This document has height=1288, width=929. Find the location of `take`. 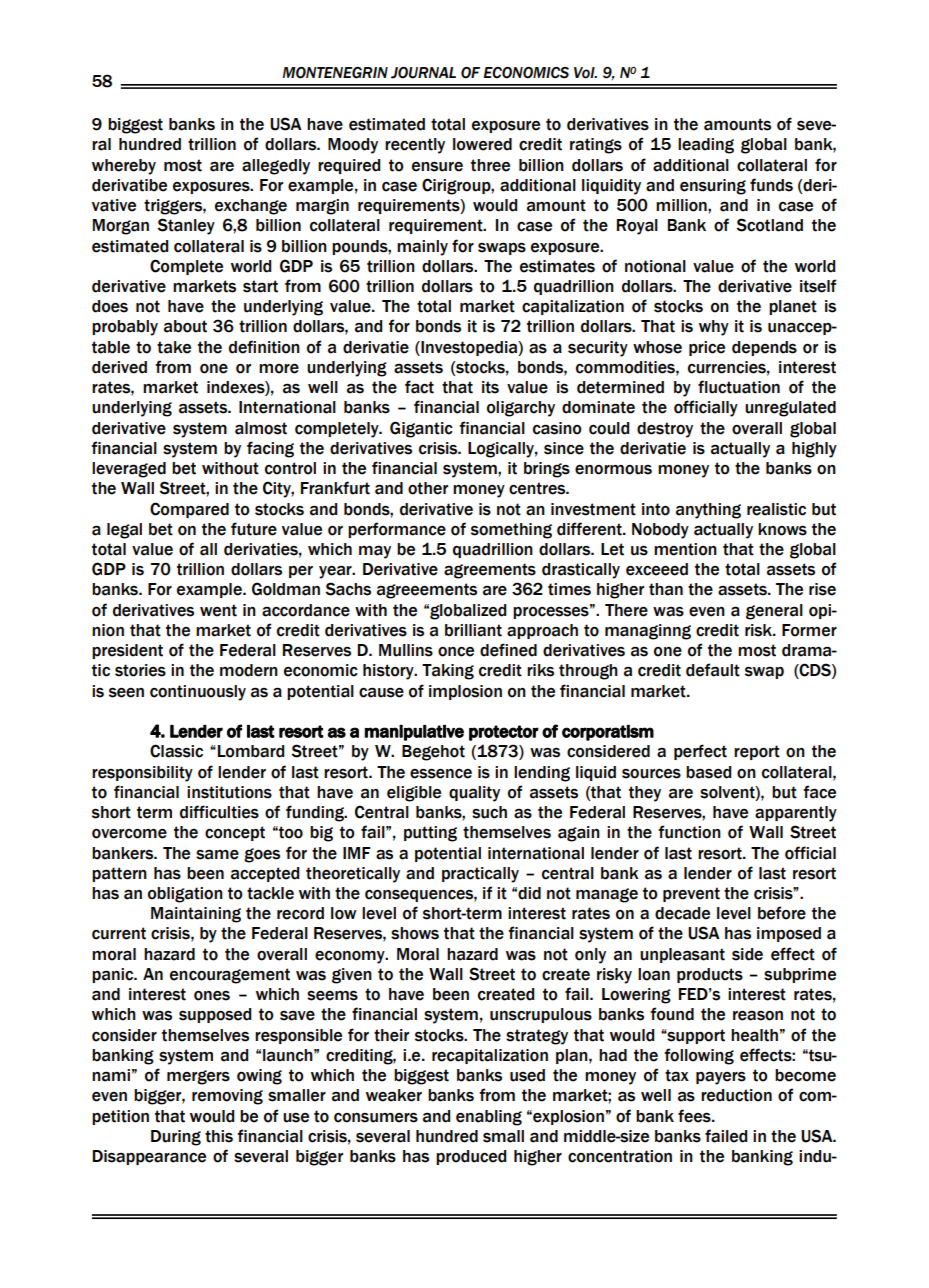

take is located at coordinates (174, 347).
